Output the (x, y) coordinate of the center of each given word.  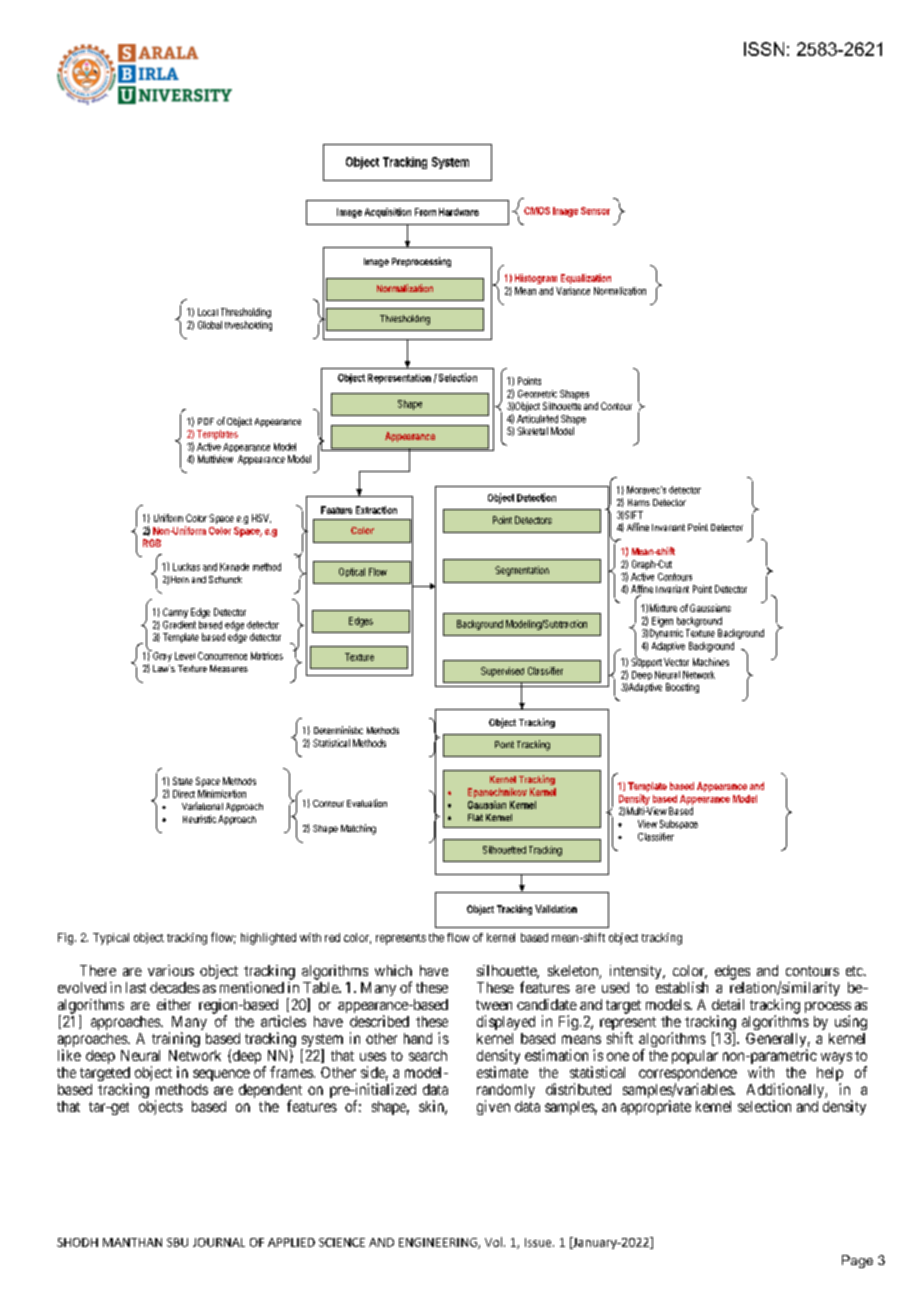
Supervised (502, 672)
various (171, 970)
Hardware (459, 212)
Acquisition (388, 213)
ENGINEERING (439, 1243)
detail (728, 1004)
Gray (161, 656)
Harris (639, 502)
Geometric (537, 394)
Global (210, 325)
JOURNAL (219, 1242)
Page (857, 1261)
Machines (711, 662)
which (393, 970)
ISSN (764, 49)
